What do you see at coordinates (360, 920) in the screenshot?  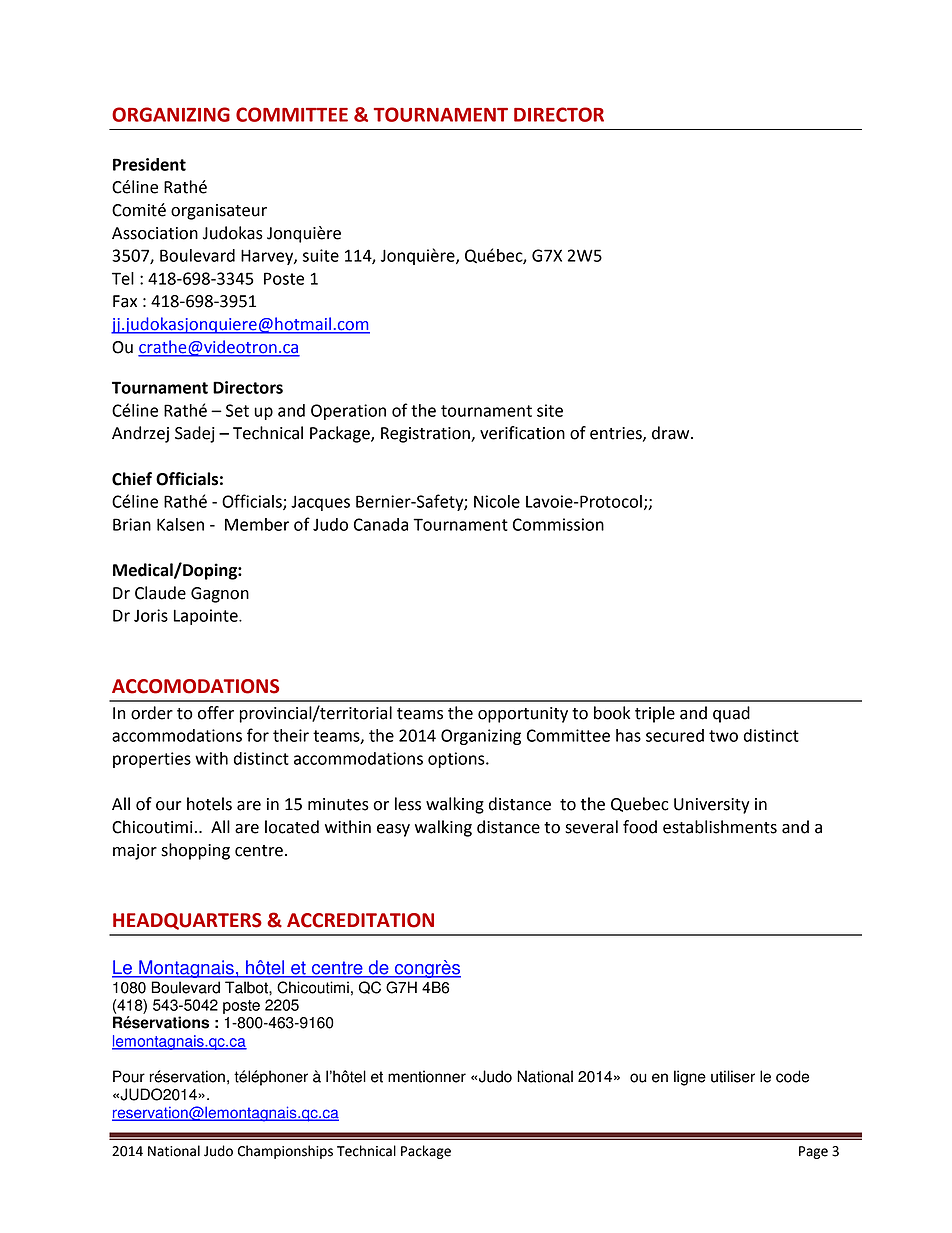 I see `ACCREDITATION` at bounding box center [360, 920].
